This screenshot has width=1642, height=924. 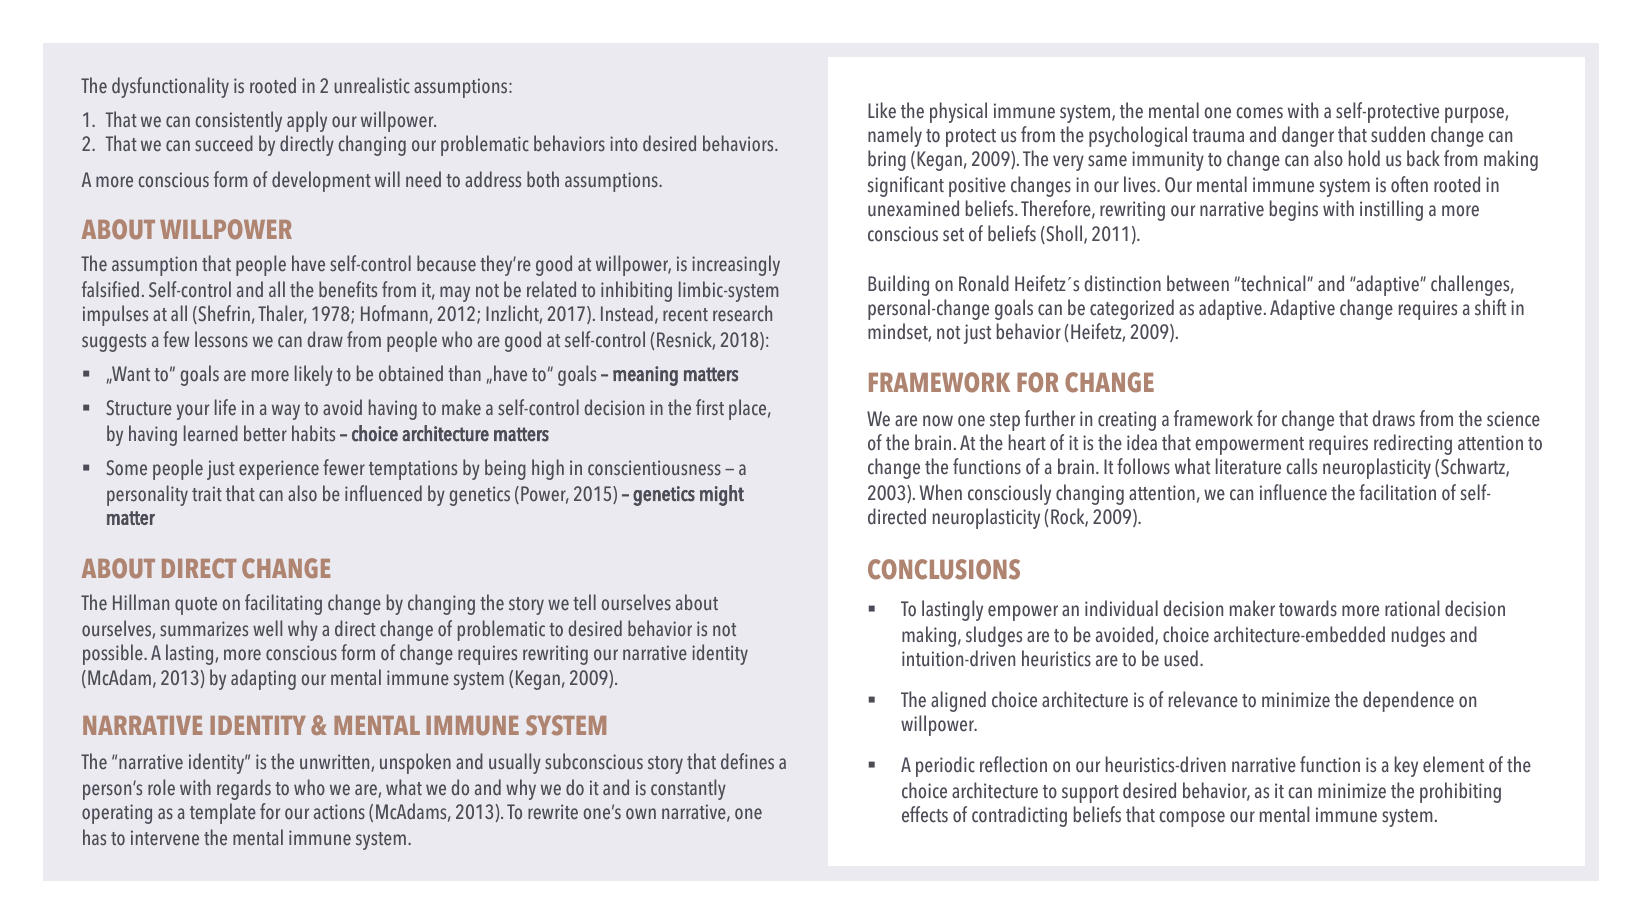 I want to click on consistently, so click(x=239, y=121).
